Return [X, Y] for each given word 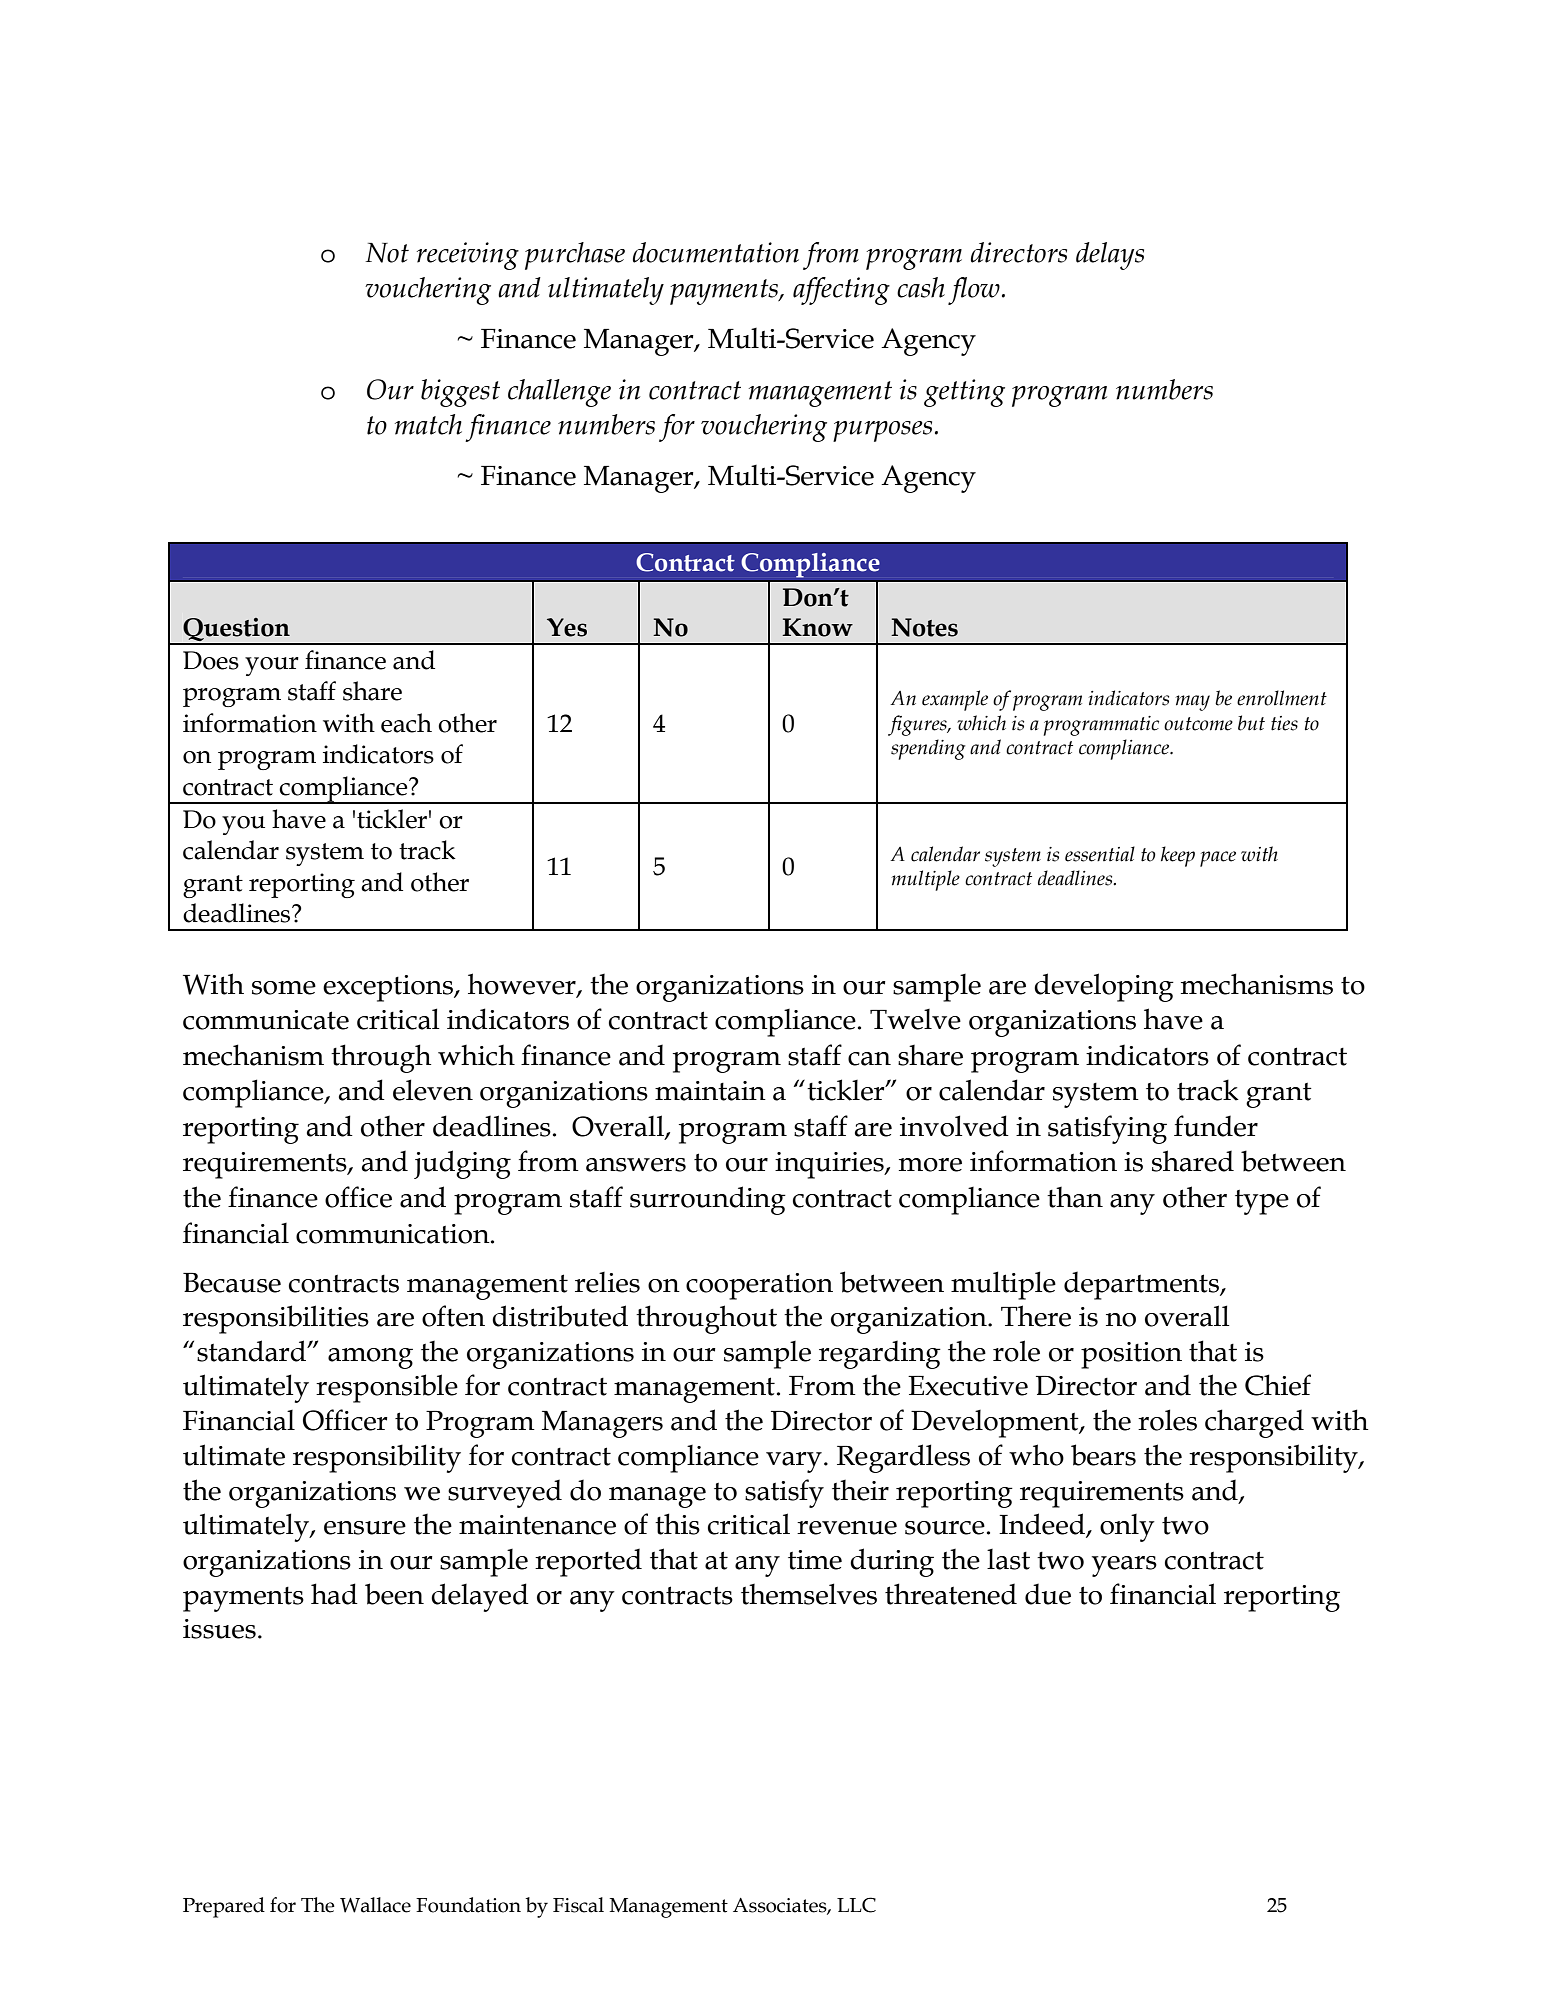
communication [394, 1234]
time [815, 1560]
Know [817, 627]
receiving [468, 256]
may [1193, 703]
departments [1142, 1285]
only [1127, 1528]
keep [1178, 856]
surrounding [708, 1200]
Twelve [915, 1019]
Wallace [375, 1905]
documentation [716, 252]
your [272, 666]
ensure [365, 1528]
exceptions [389, 988]
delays [1110, 256]
